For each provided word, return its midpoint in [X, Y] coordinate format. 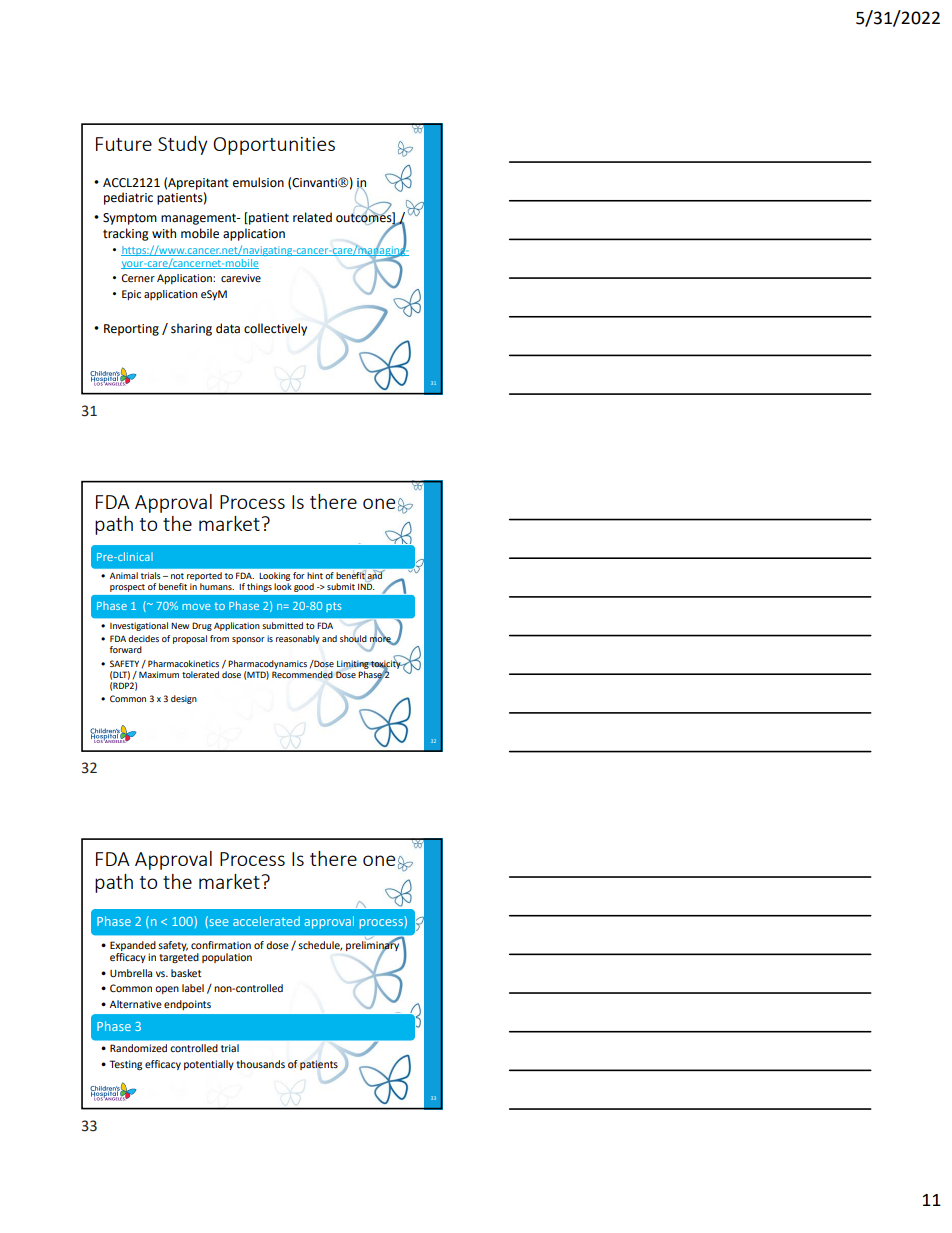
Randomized [138, 1048]
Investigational [139, 626]
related [312, 217]
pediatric [128, 198]
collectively [275, 329]
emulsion [258, 182]
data [228, 328]
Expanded [133, 946]
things [259, 587]
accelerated [266, 921]
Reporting [131, 330]
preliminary [374, 945]
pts [334, 607]
